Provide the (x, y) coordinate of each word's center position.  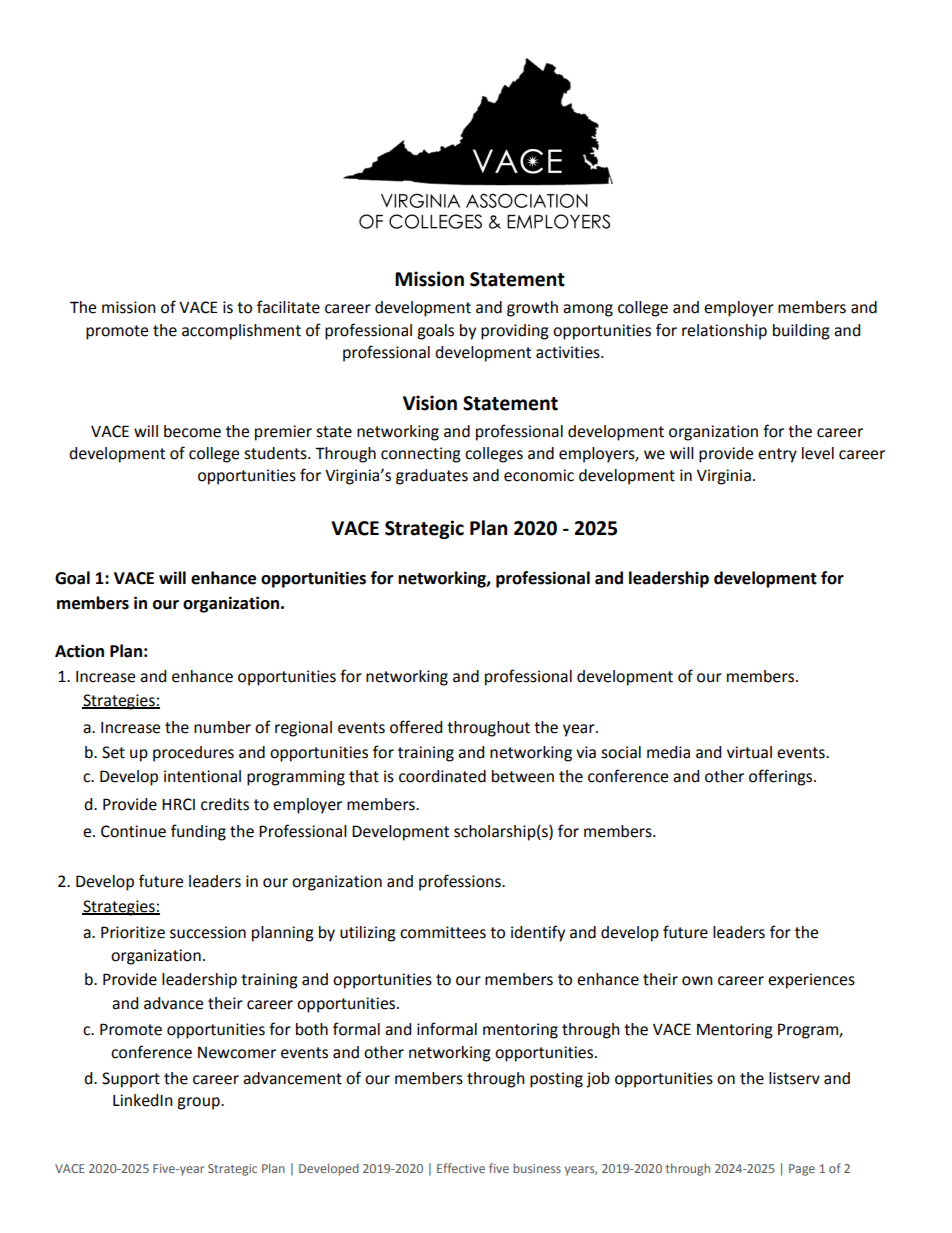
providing (515, 332)
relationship (724, 332)
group (199, 1103)
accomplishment (241, 332)
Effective (461, 1168)
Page (802, 1170)
